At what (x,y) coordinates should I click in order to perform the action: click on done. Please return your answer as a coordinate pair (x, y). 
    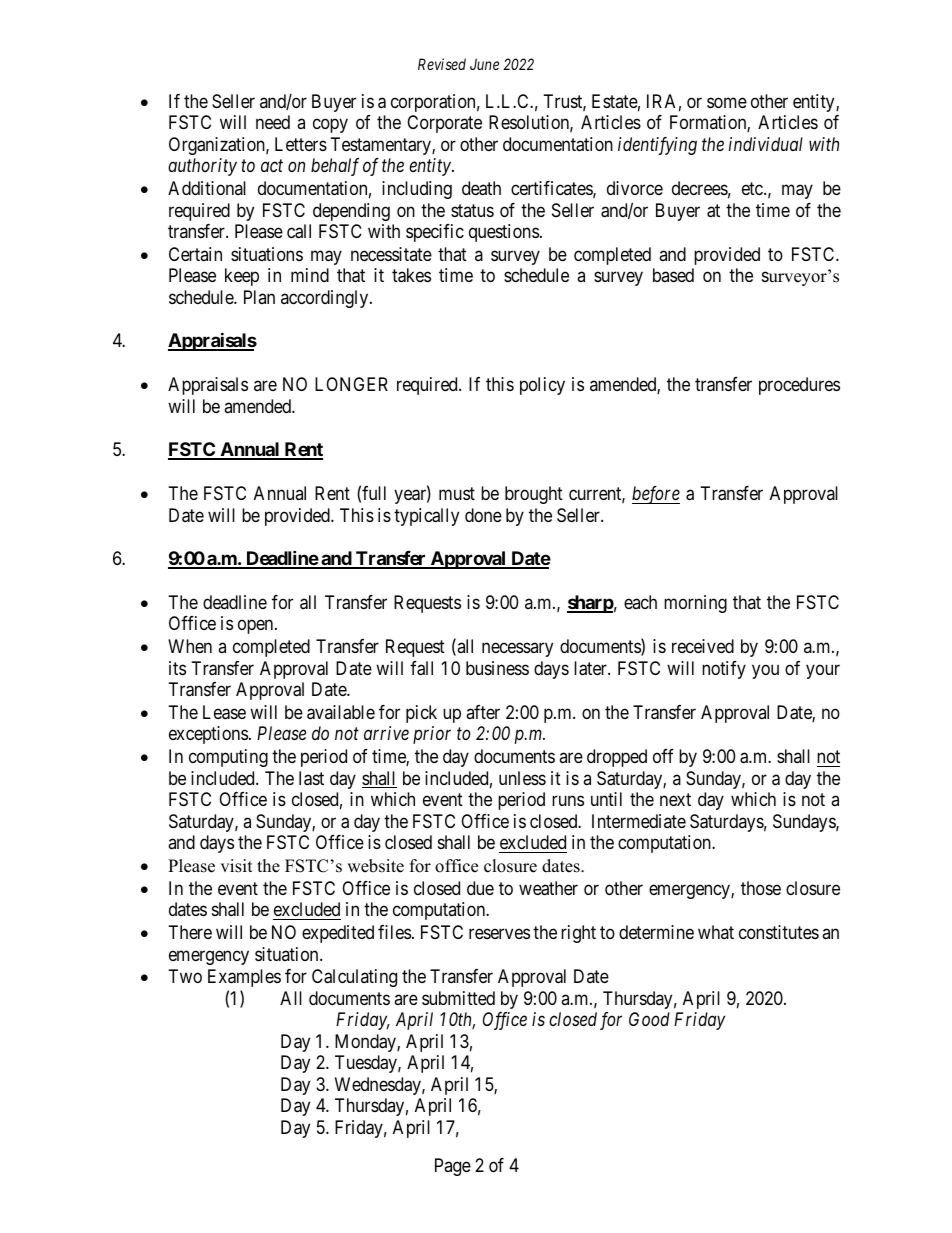
    Looking at the image, I should click on (483, 515).
